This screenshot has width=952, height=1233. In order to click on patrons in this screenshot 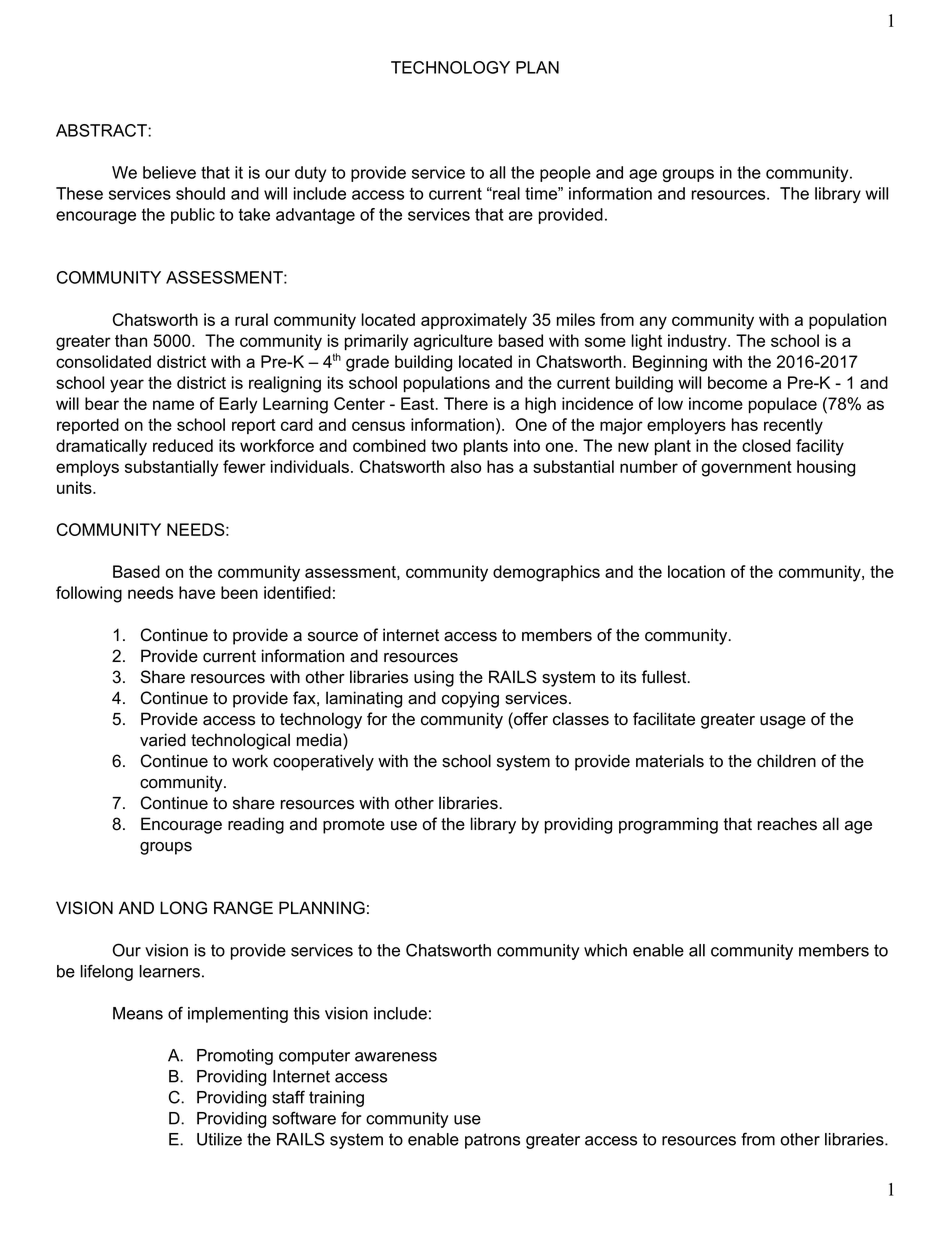, I will do `click(492, 1141)`.
